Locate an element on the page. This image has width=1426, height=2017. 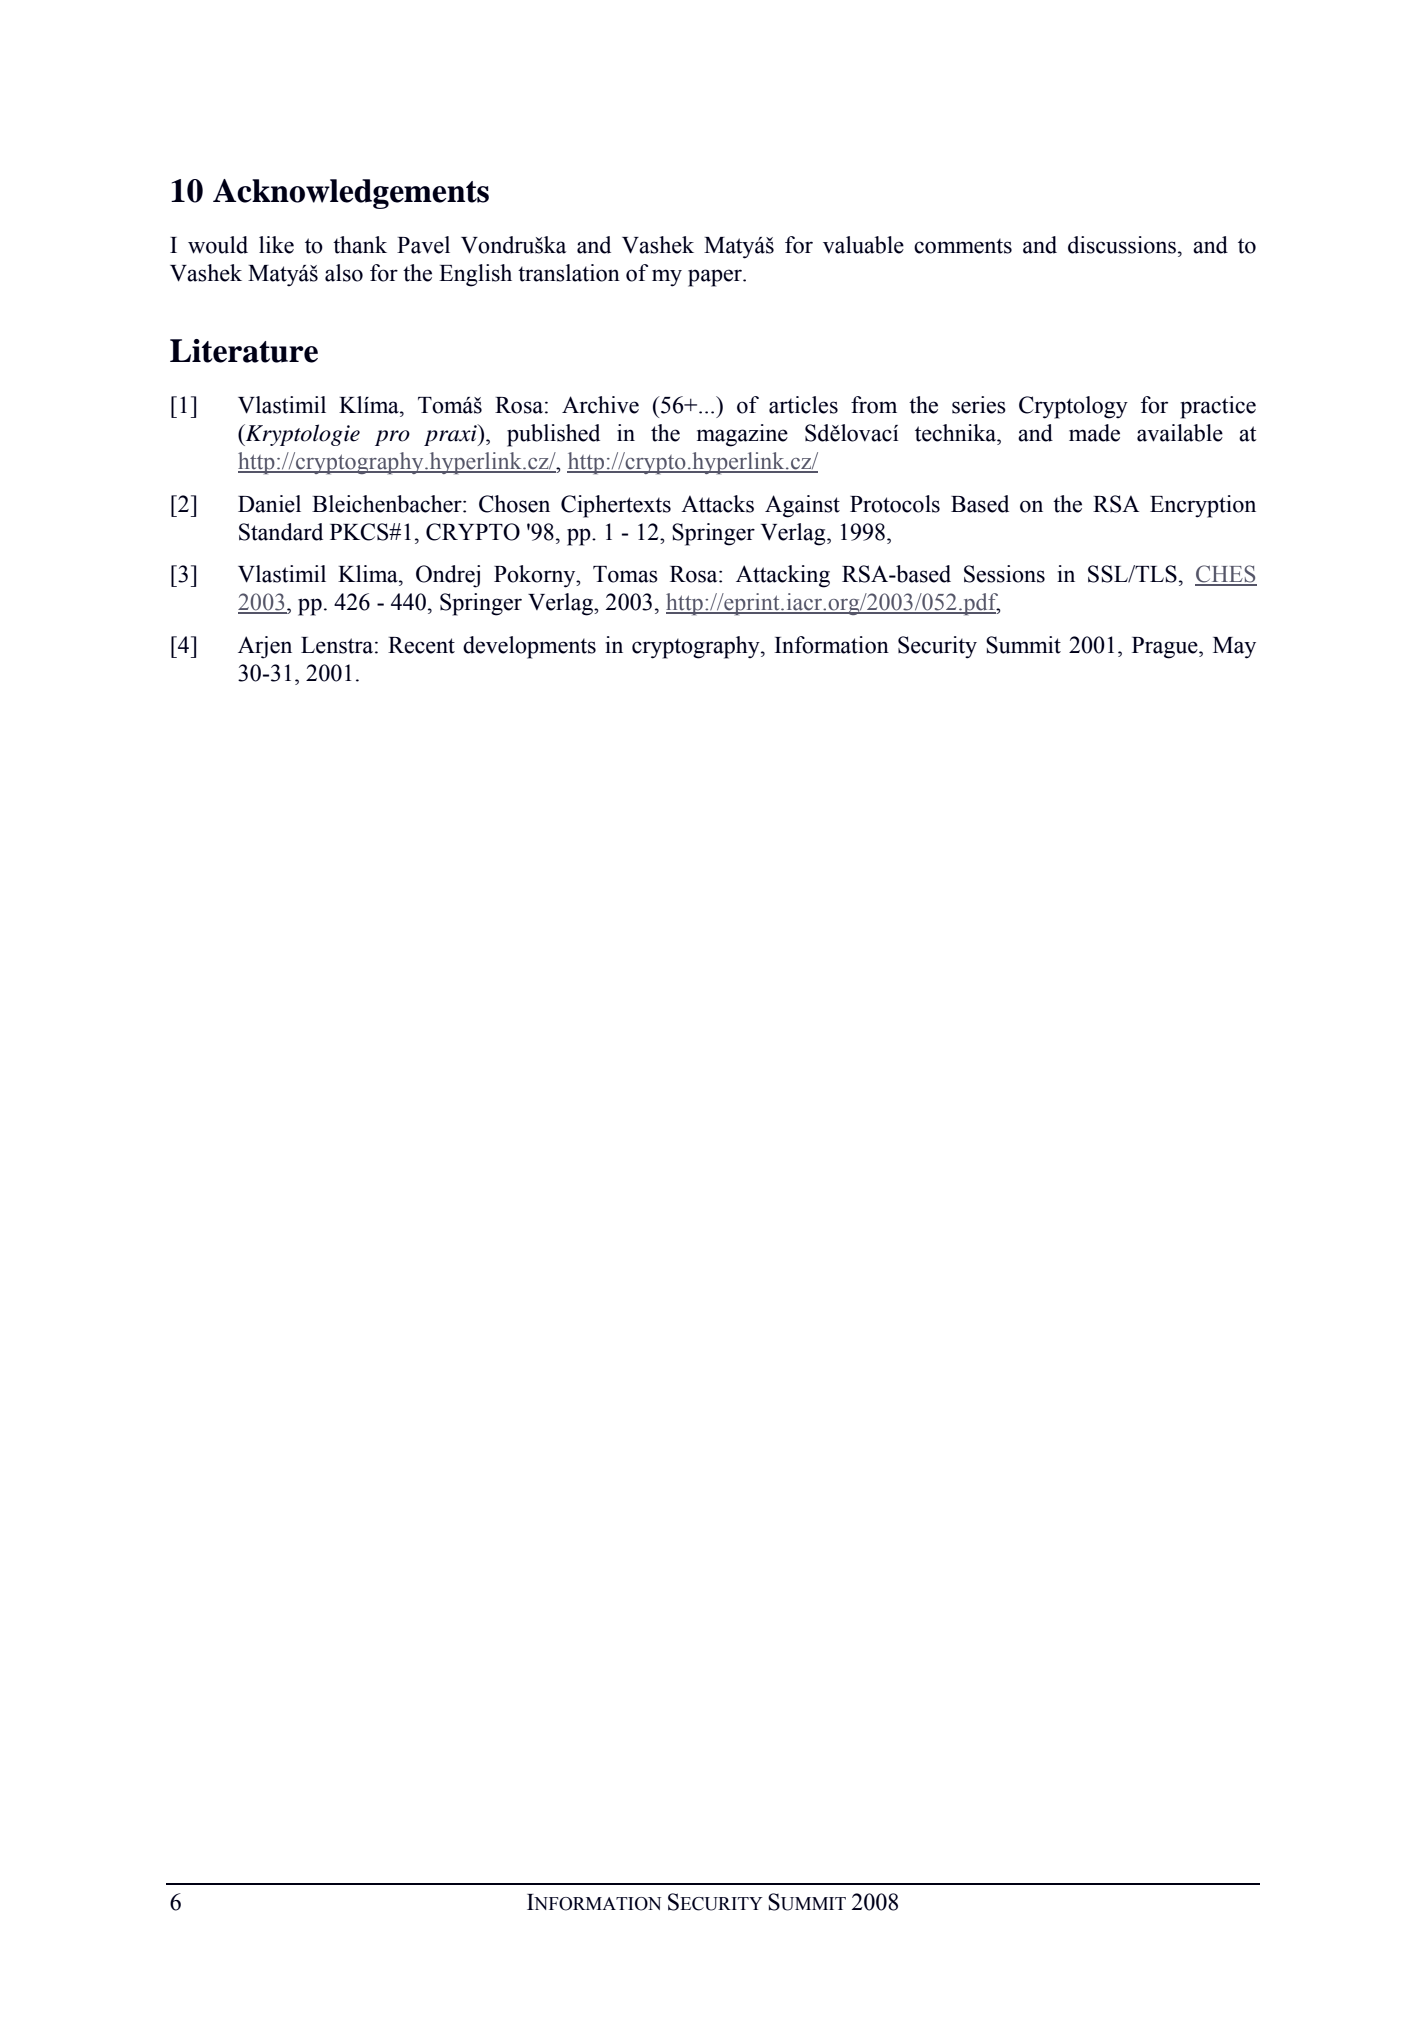
Encryption is located at coordinates (1203, 506).
